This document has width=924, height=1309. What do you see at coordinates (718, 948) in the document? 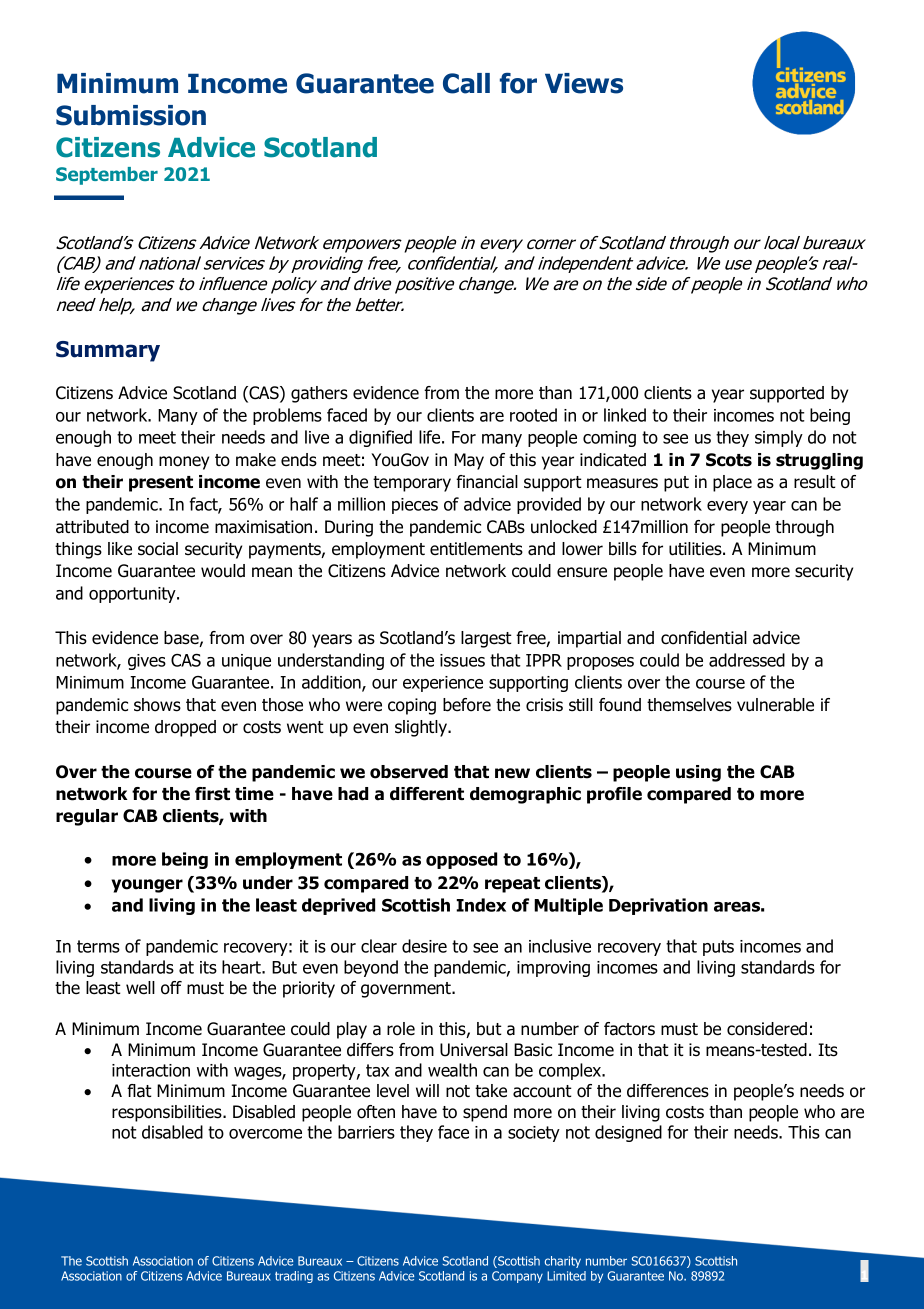
I see `puts` at bounding box center [718, 948].
